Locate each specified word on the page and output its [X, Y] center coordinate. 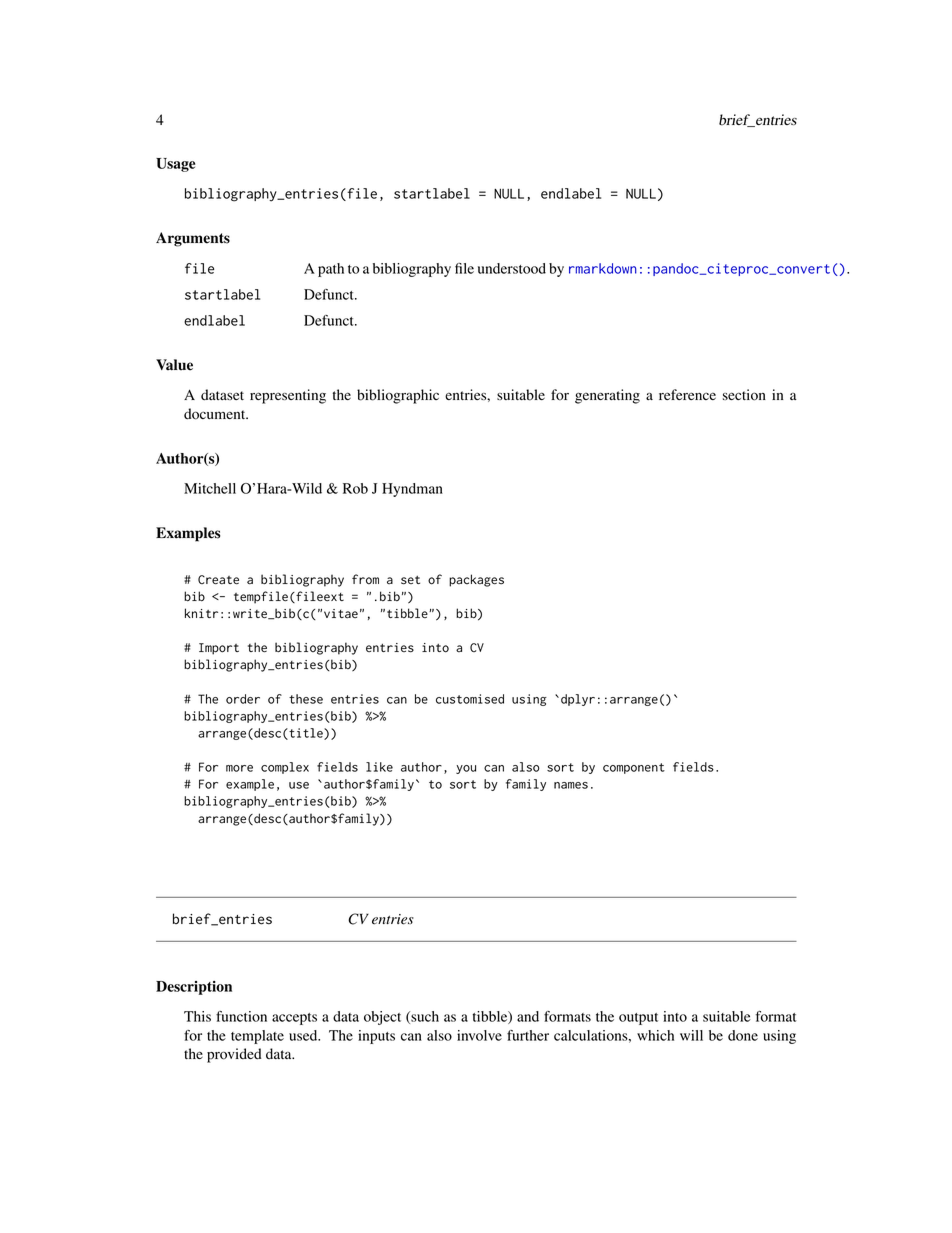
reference [687, 394]
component [634, 768]
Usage [175, 165]
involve [479, 1035]
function [241, 1016]
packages [476, 580]
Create [218, 580]
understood [512, 268]
